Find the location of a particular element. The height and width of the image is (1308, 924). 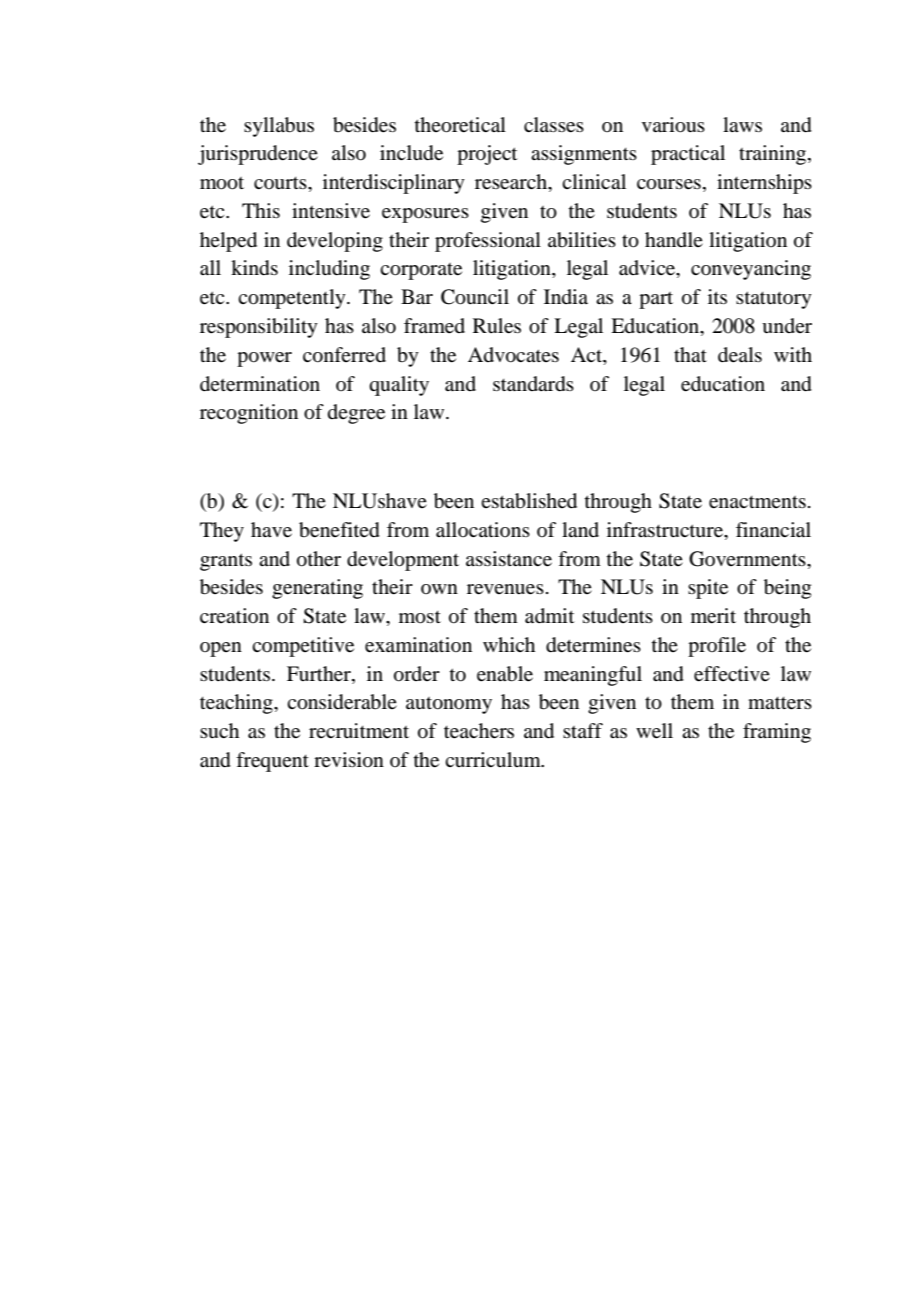

frequent is located at coordinates (272, 762).
